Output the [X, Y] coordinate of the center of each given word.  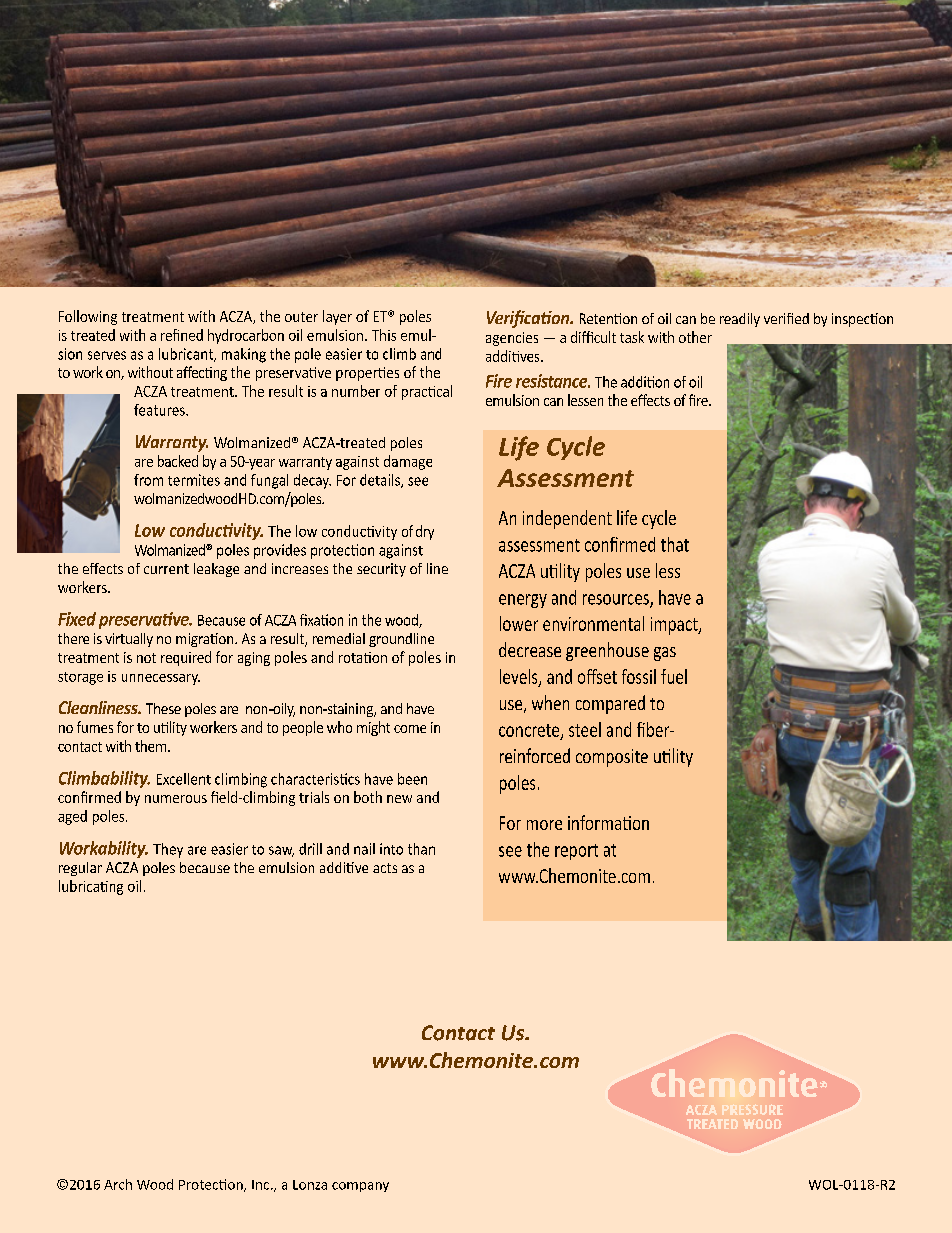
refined [182, 335]
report [576, 852]
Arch [118, 1184]
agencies [512, 339]
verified [786, 318]
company [360, 1187]
